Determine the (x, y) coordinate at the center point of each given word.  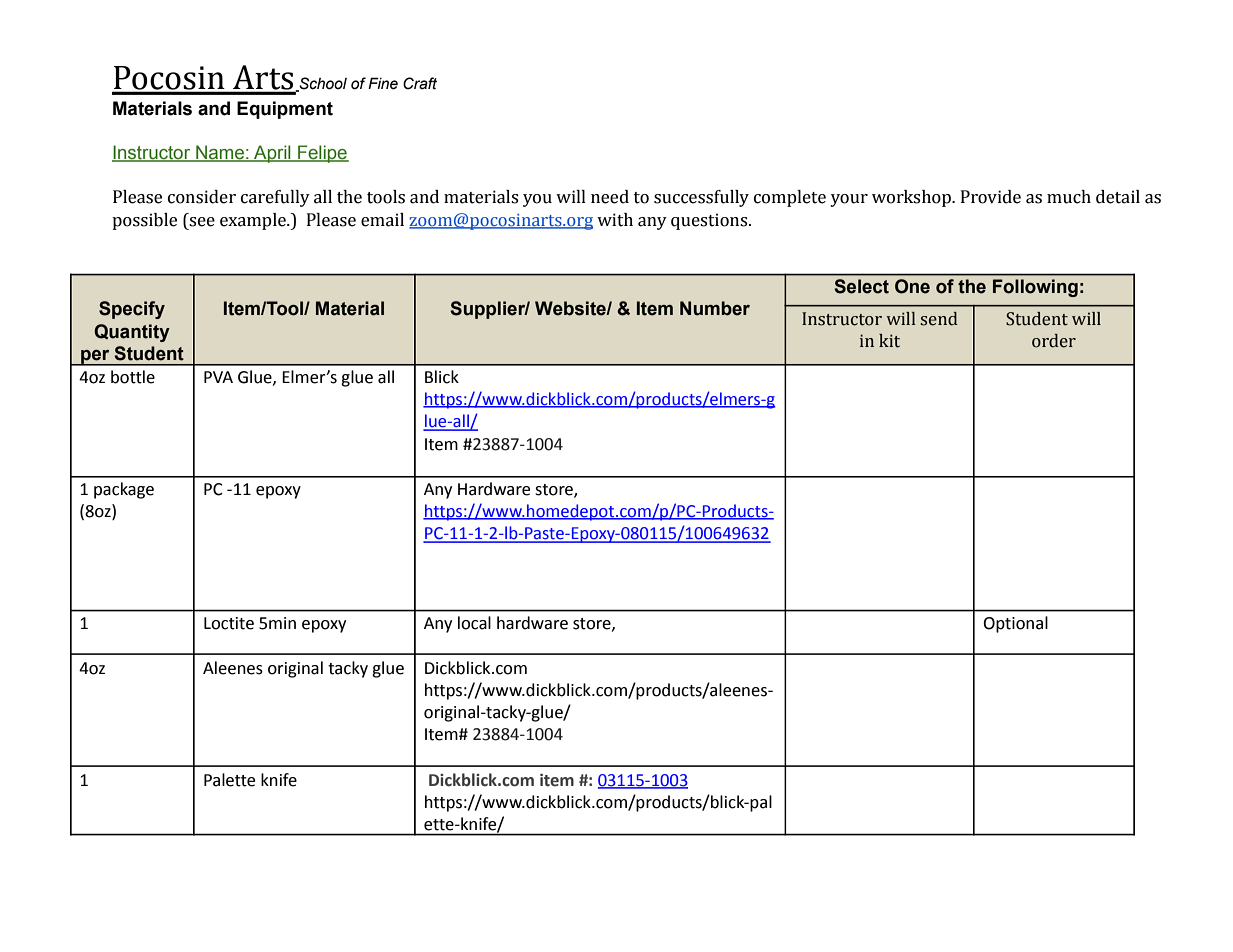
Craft (420, 83)
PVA (218, 377)
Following (1035, 288)
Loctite (229, 623)
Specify (132, 310)
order (1054, 341)
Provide (991, 197)
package (124, 490)
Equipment (285, 110)
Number (715, 308)
